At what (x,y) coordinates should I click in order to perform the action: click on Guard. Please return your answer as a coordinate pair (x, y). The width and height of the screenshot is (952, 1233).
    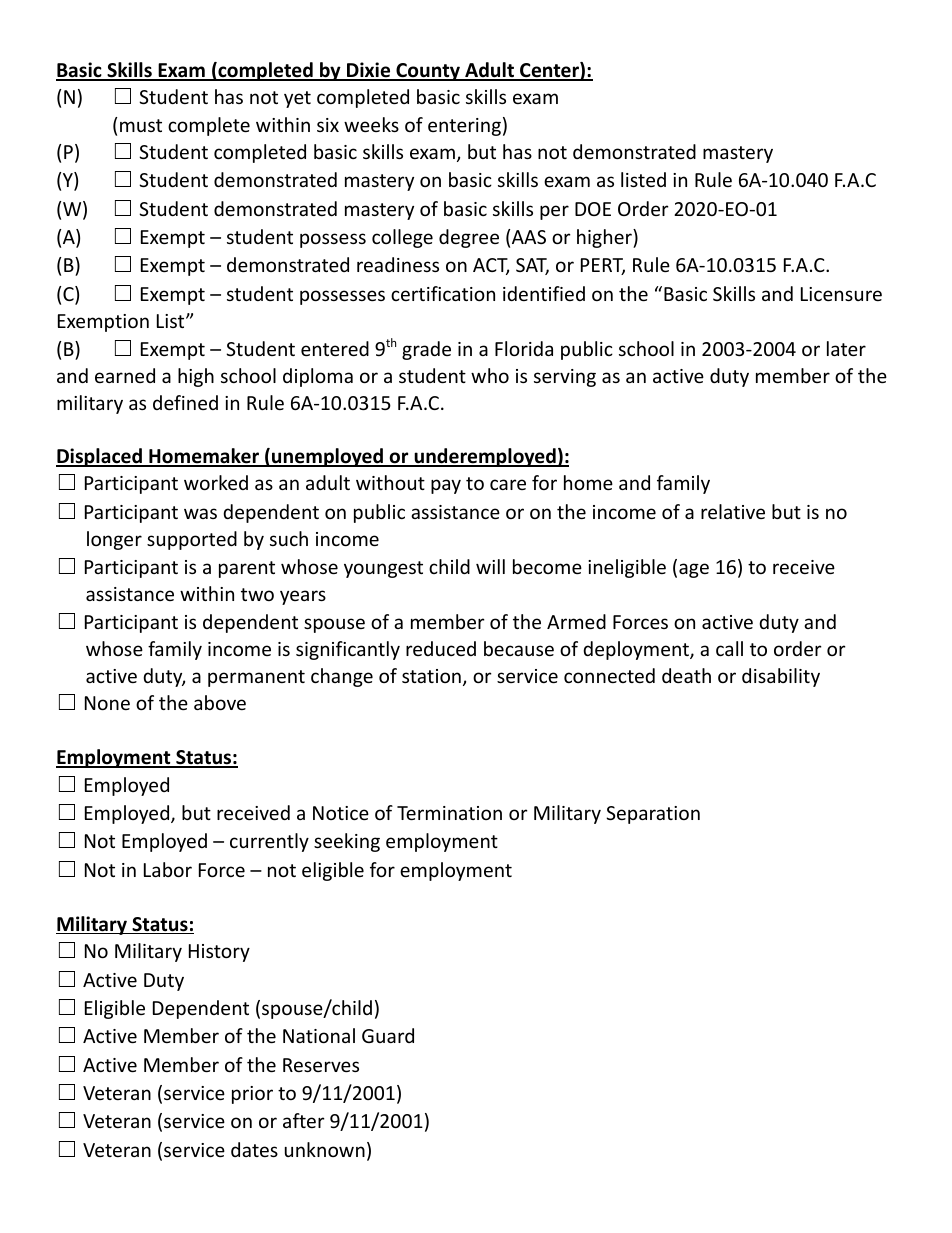
    Looking at the image, I should click on (388, 1035).
